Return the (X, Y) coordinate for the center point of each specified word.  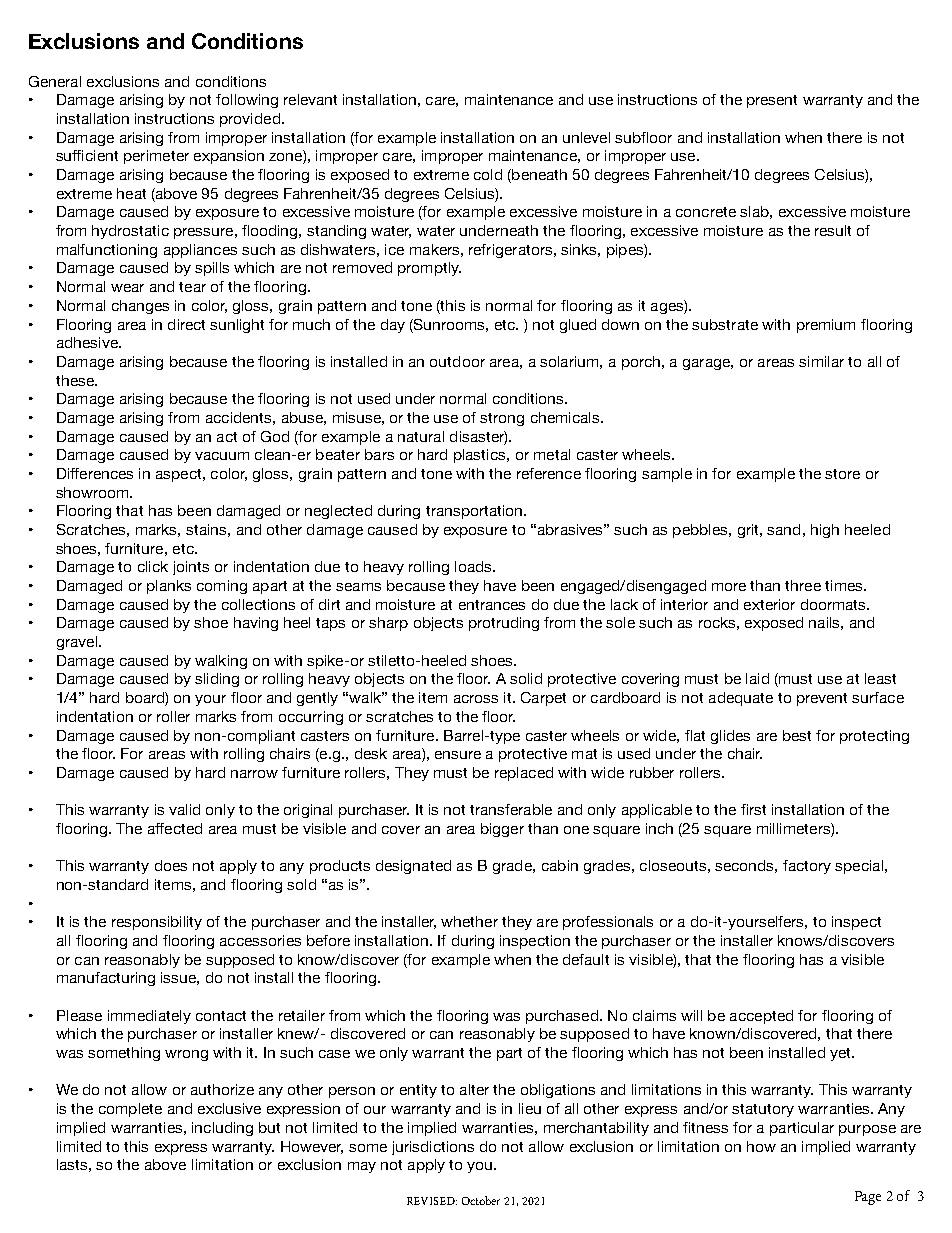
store (842, 474)
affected (175, 828)
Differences (95, 473)
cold (488, 174)
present (772, 101)
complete (130, 1110)
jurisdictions (433, 1148)
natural (421, 436)
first (753, 809)
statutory (763, 1110)
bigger (502, 830)
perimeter (156, 157)
